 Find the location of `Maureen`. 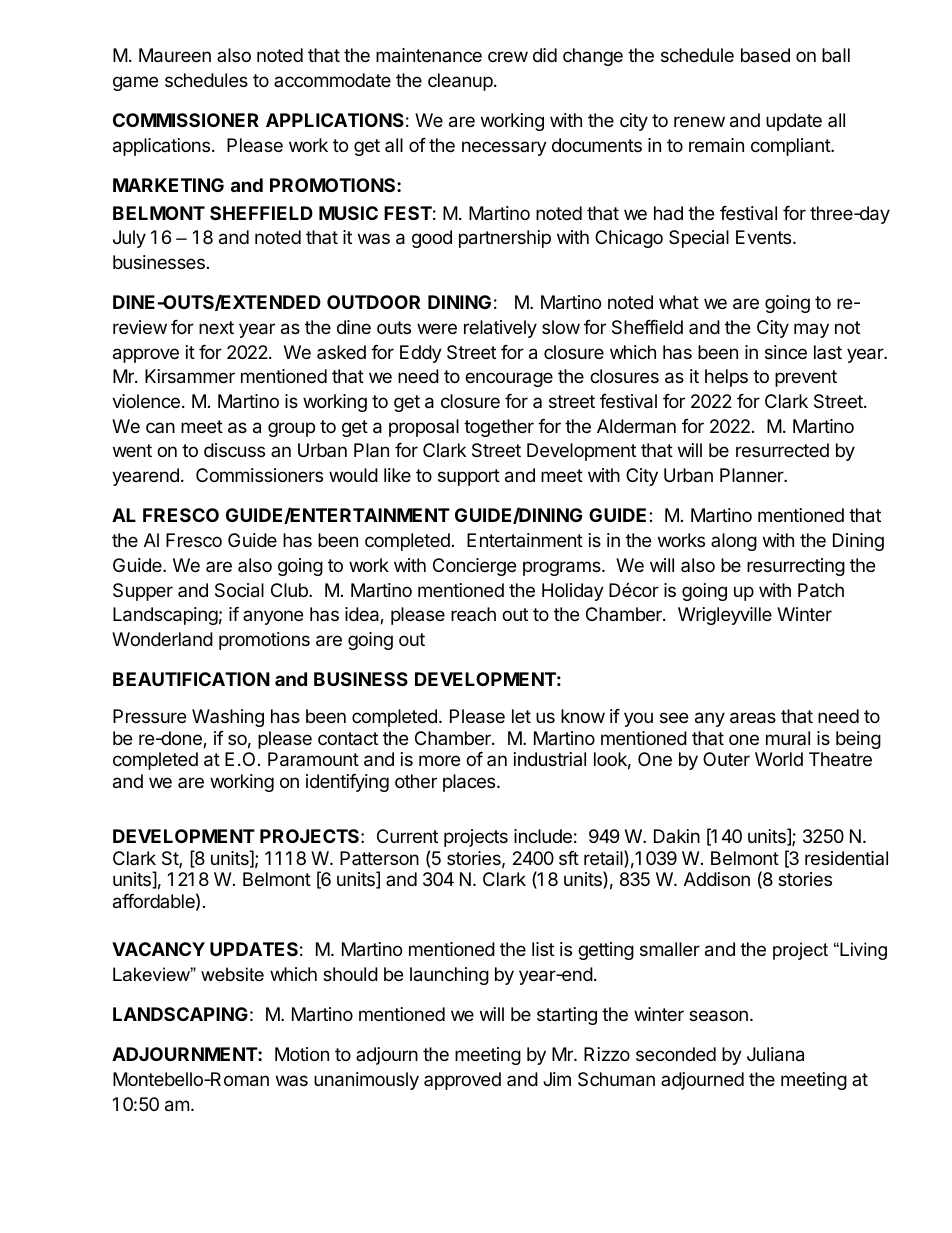

Maureen is located at coordinates (175, 55).
